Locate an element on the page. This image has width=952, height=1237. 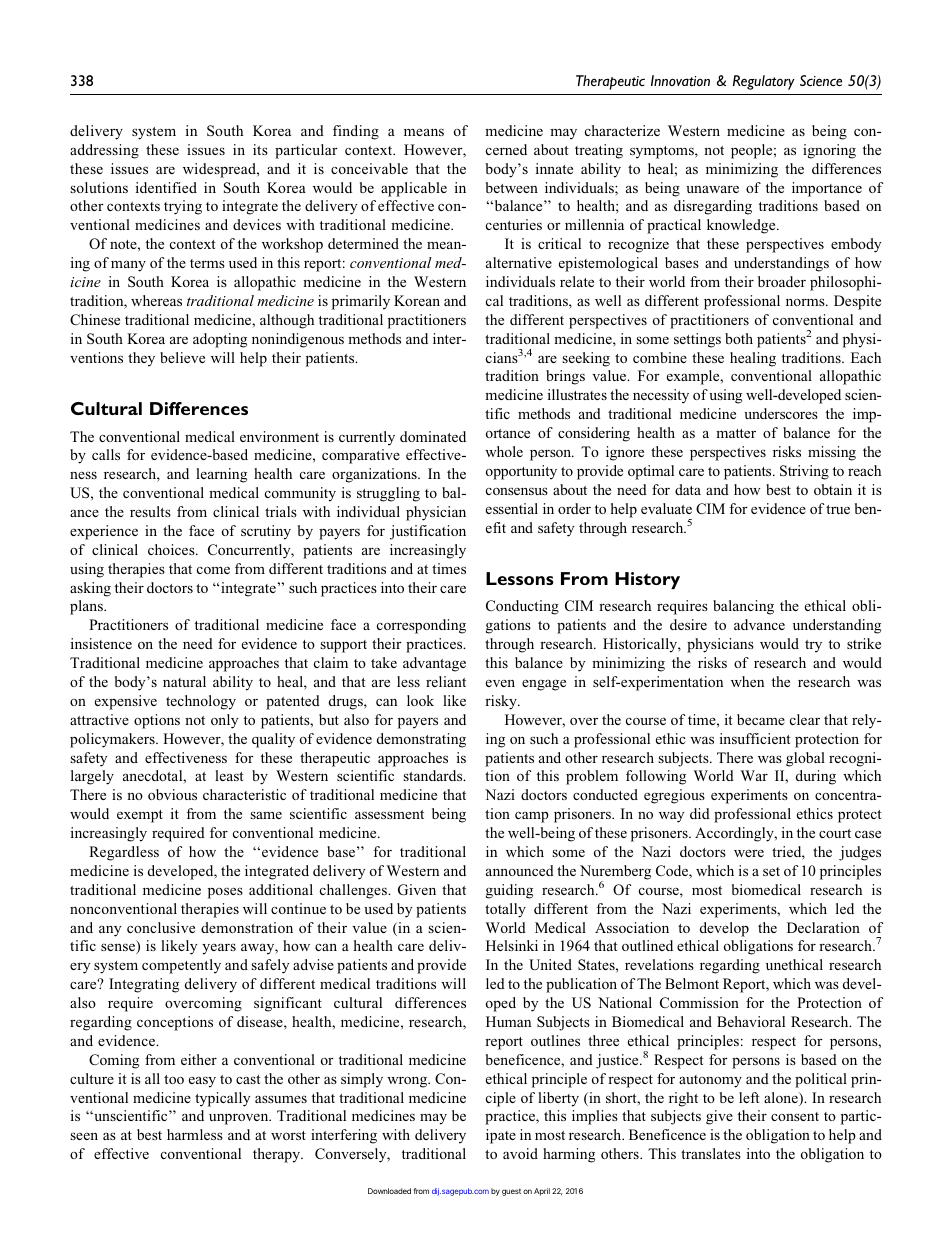
between is located at coordinates (512, 187).
